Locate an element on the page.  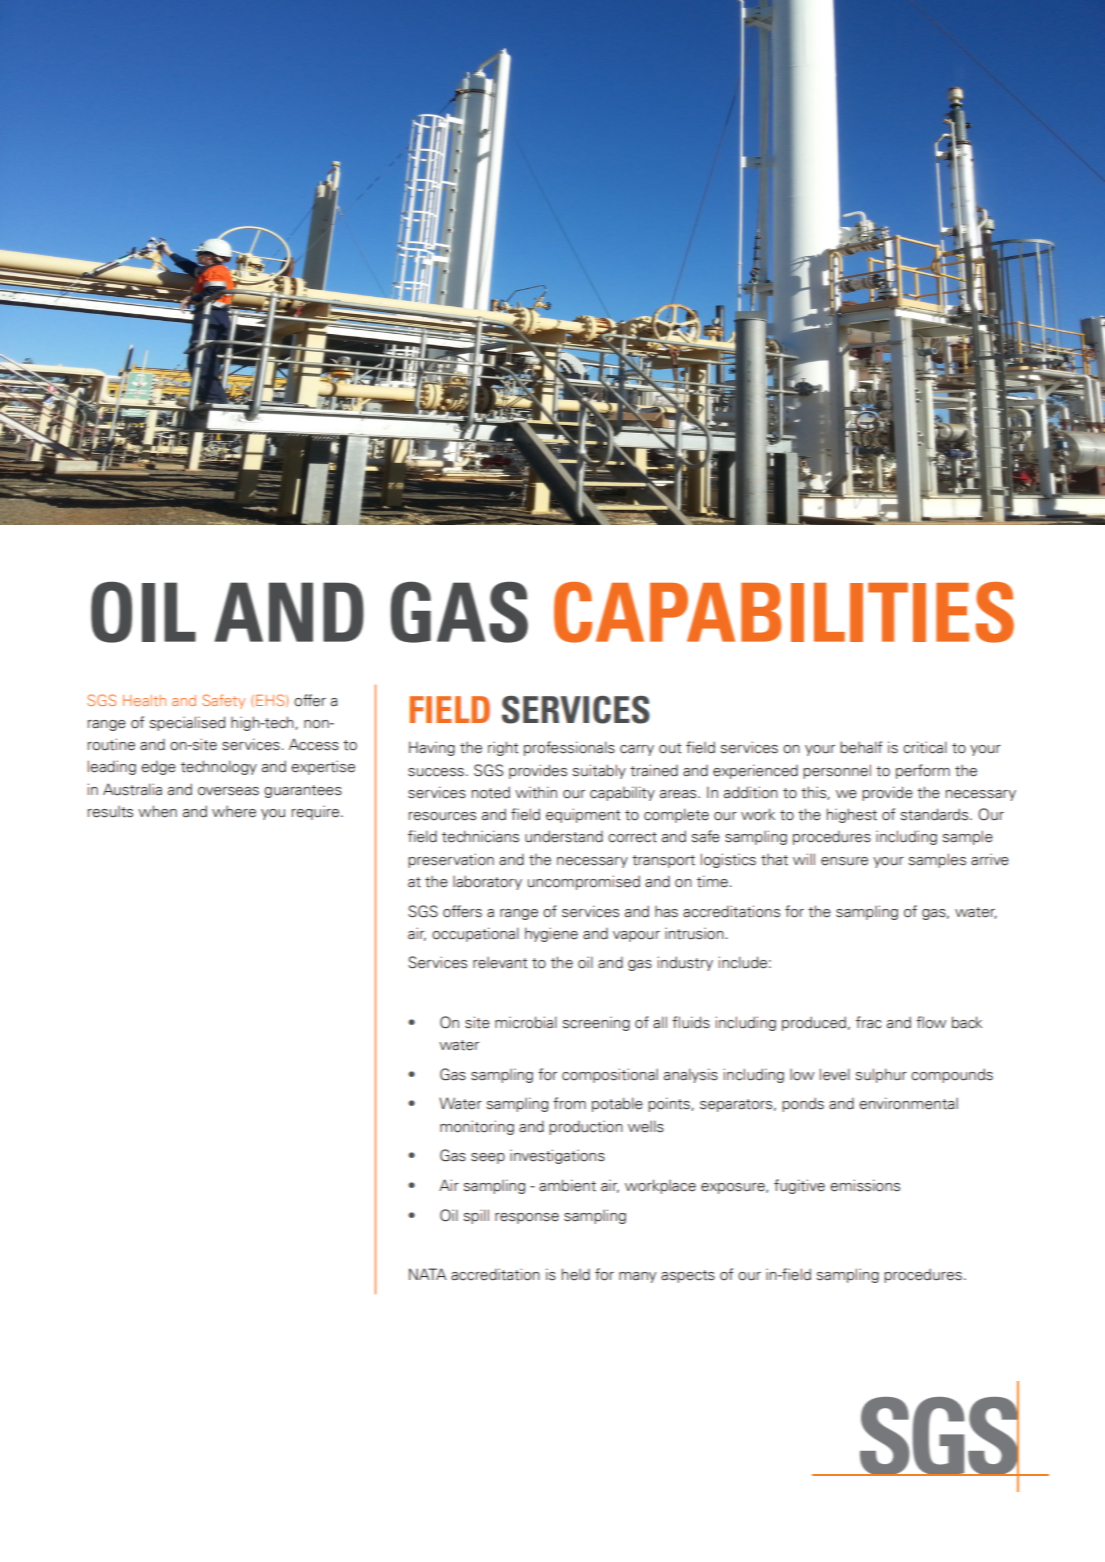
behalf is located at coordinates (861, 747).
